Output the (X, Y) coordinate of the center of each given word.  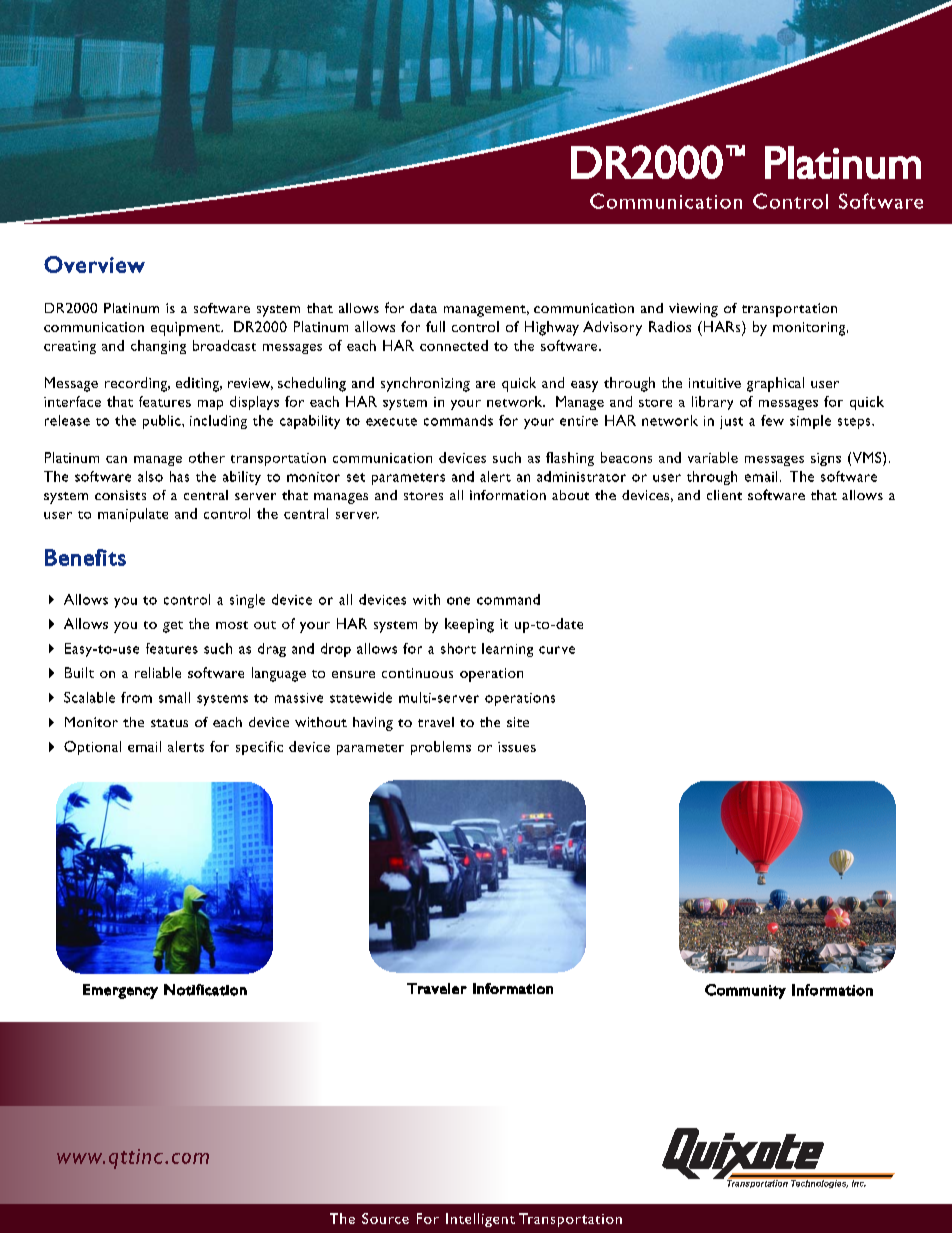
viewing (693, 310)
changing (158, 347)
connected (454, 345)
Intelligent (480, 1220)
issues (517, 747)
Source (385, 1218)
